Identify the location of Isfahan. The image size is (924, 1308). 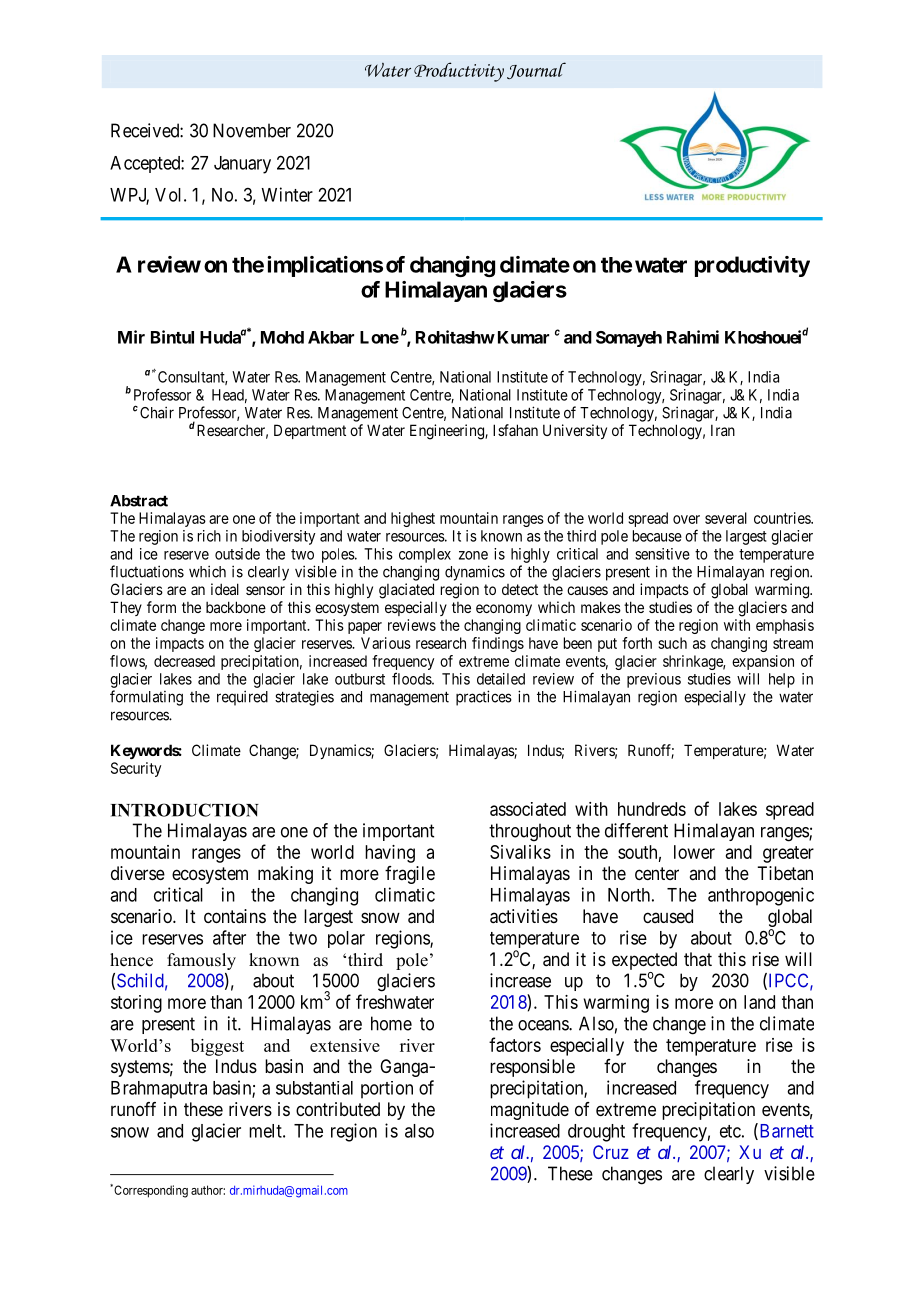
(515, 430).
